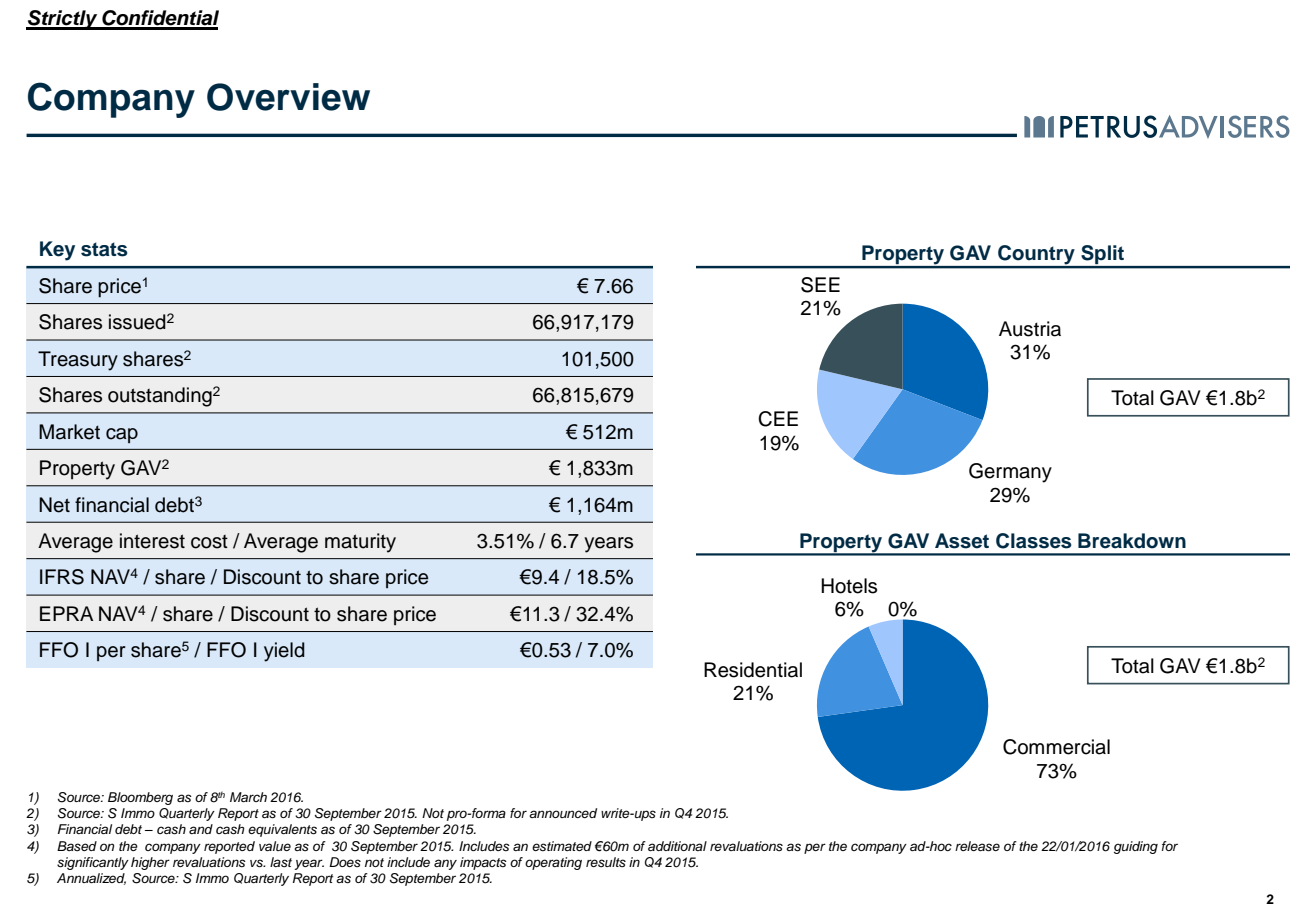  I want to click on results, so click(606, 862).
